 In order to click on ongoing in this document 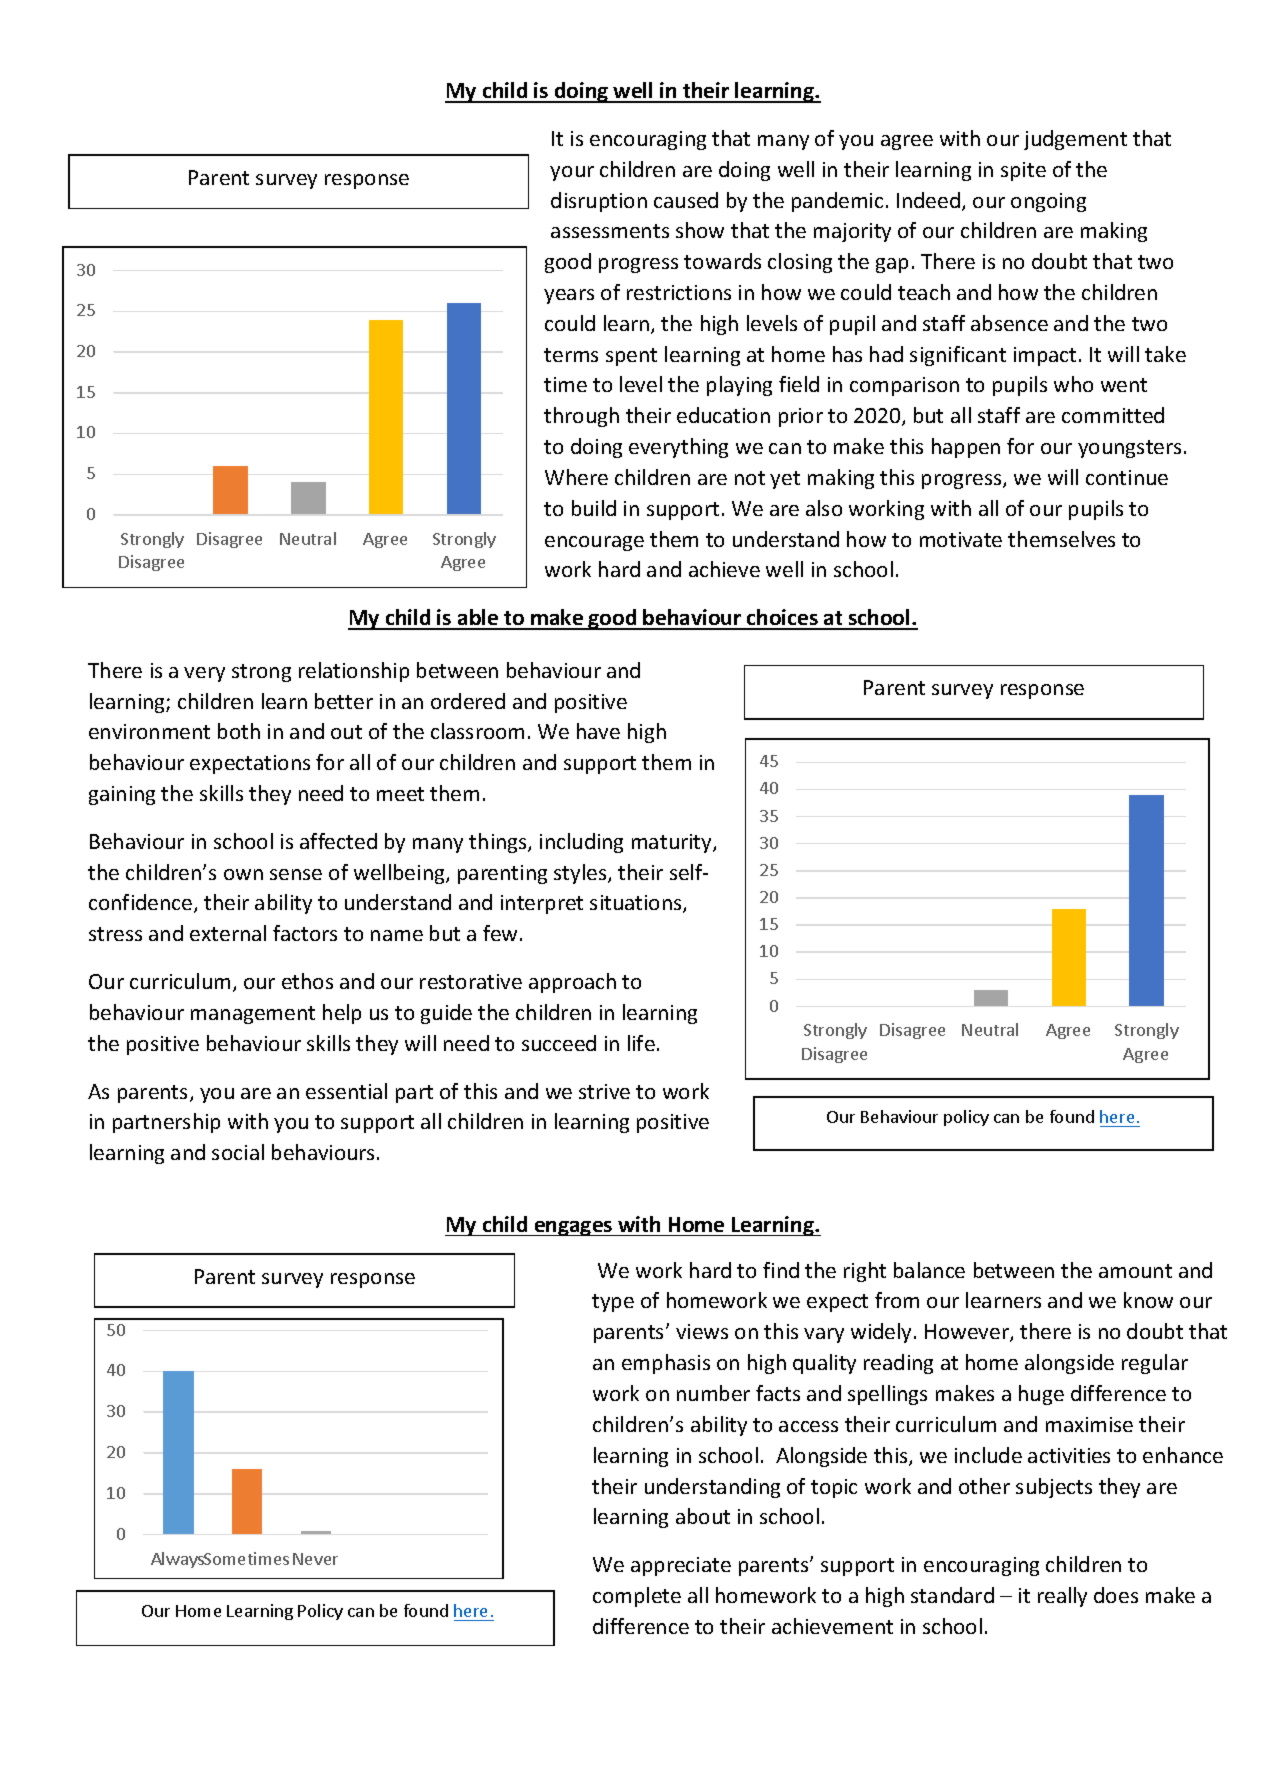, I will do `click(1048, 202)`.
